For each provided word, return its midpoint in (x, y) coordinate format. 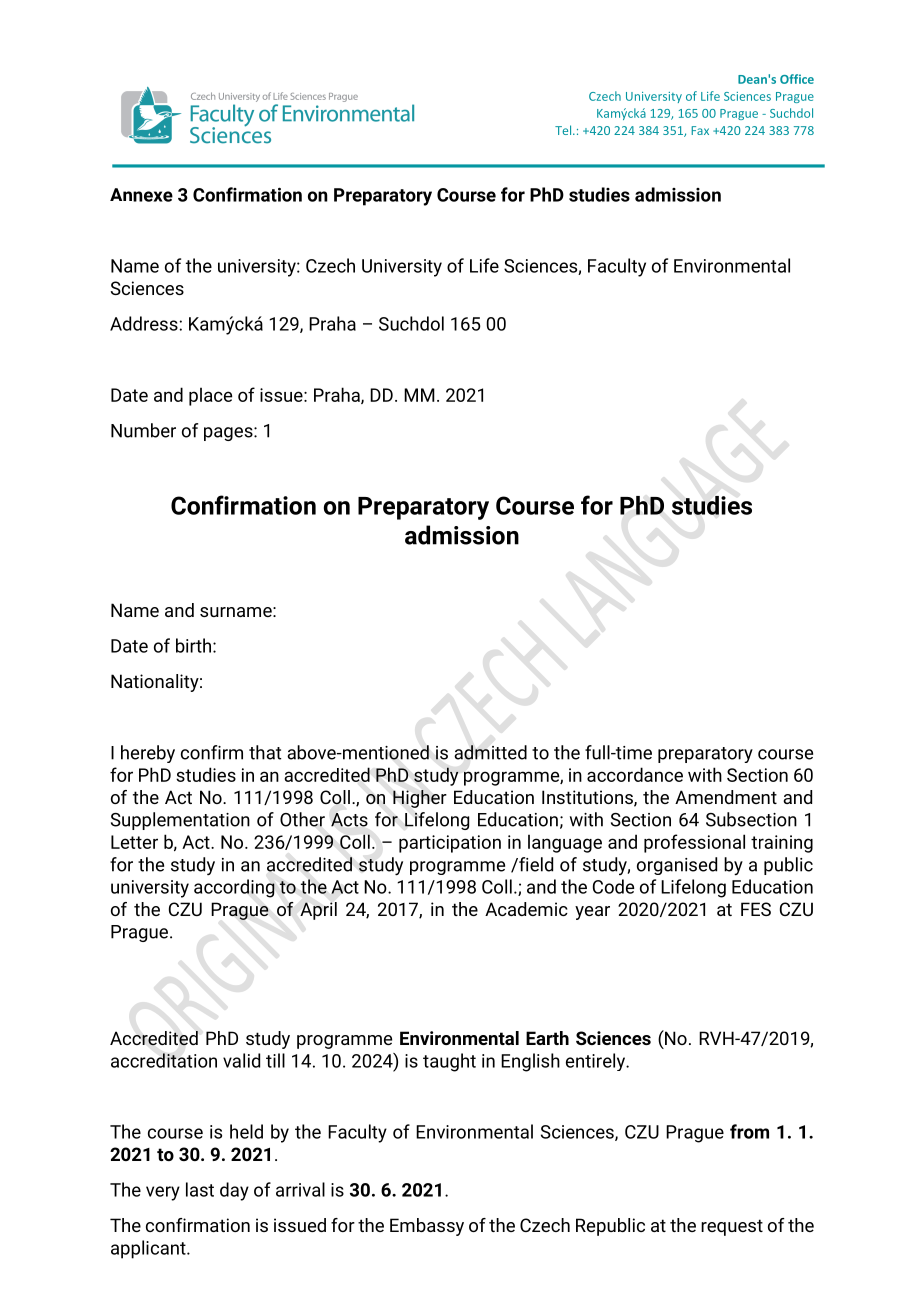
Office (797, 79)
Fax (700, 130)
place (210, 396)
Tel (564, 130)
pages (229, 434)
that (265, 752)
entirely (597, 1062)
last (200, 1189)
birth (193, 645)
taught (449, 1062)
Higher (420, 799)
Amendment (726, 797)
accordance (635, 774)
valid (241, 1060)
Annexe (141, 195)
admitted (490, 752)
